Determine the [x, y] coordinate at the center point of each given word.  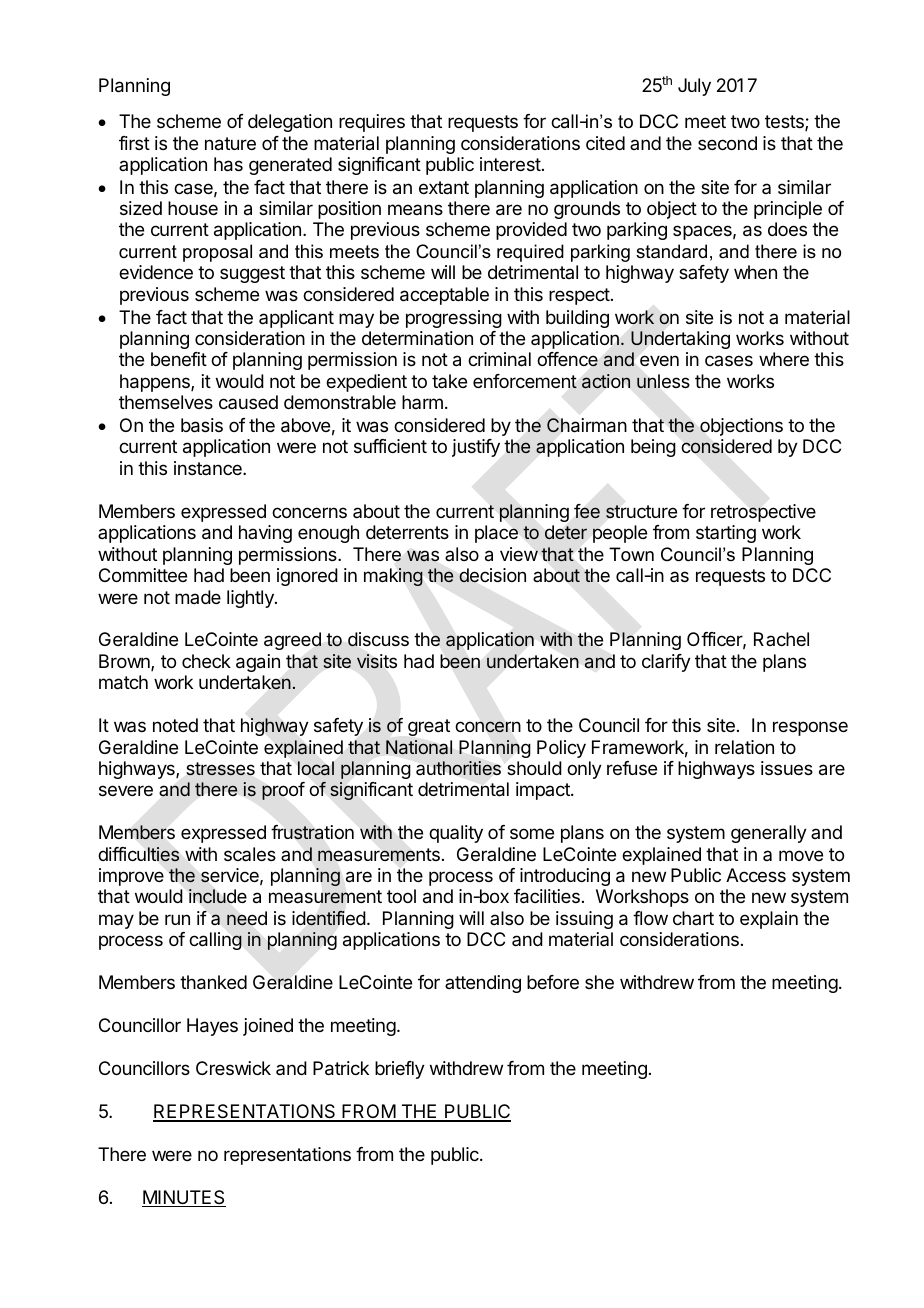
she [599, 982]
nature [230, 144]
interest [510, 164]
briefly [400, 1070]
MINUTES [184, 1198]
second [727, 143]
